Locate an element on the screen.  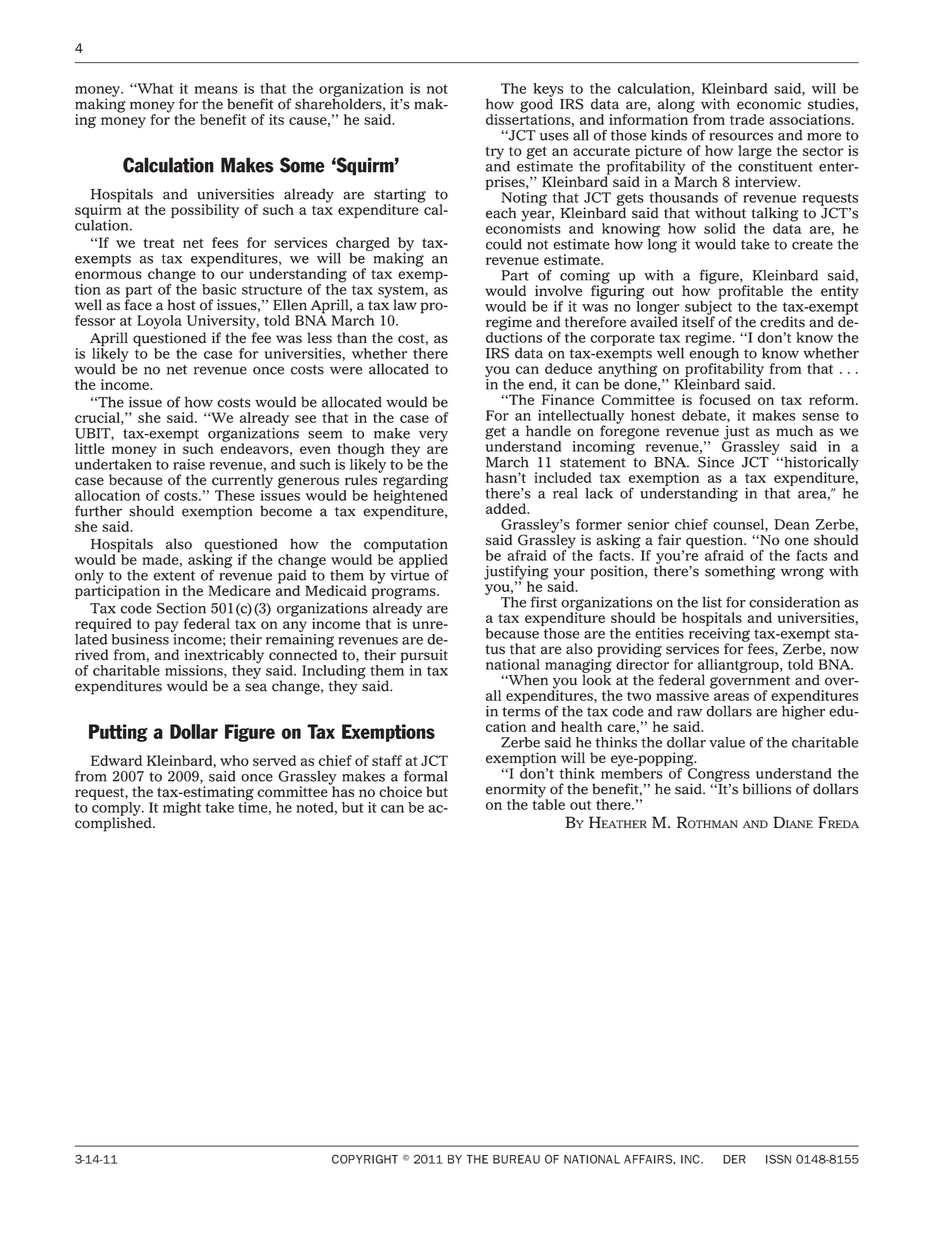
ISSN is located at coordinates (778, 1159).
